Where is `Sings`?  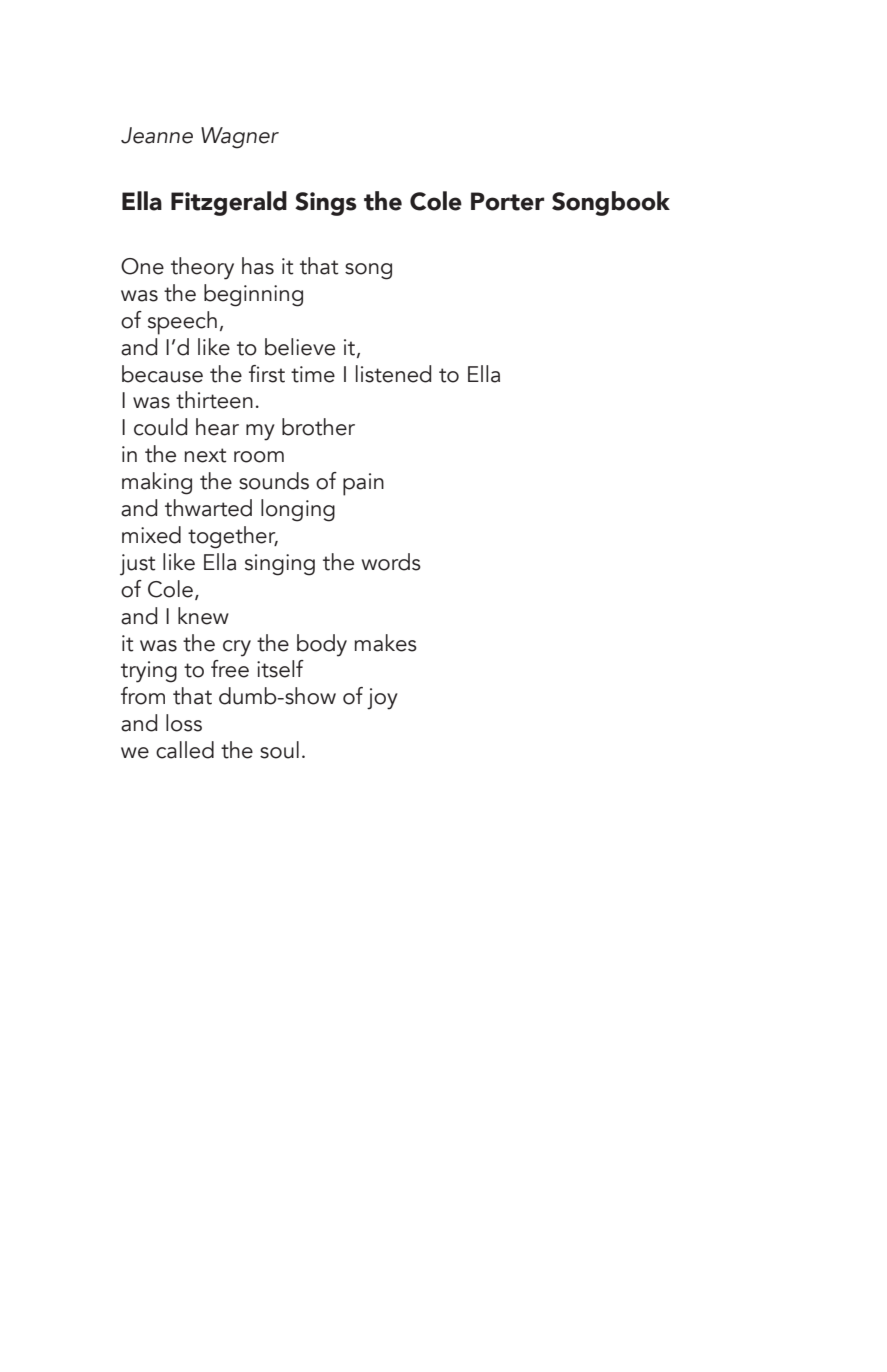
Sings is located at coordinates (326, 204).
